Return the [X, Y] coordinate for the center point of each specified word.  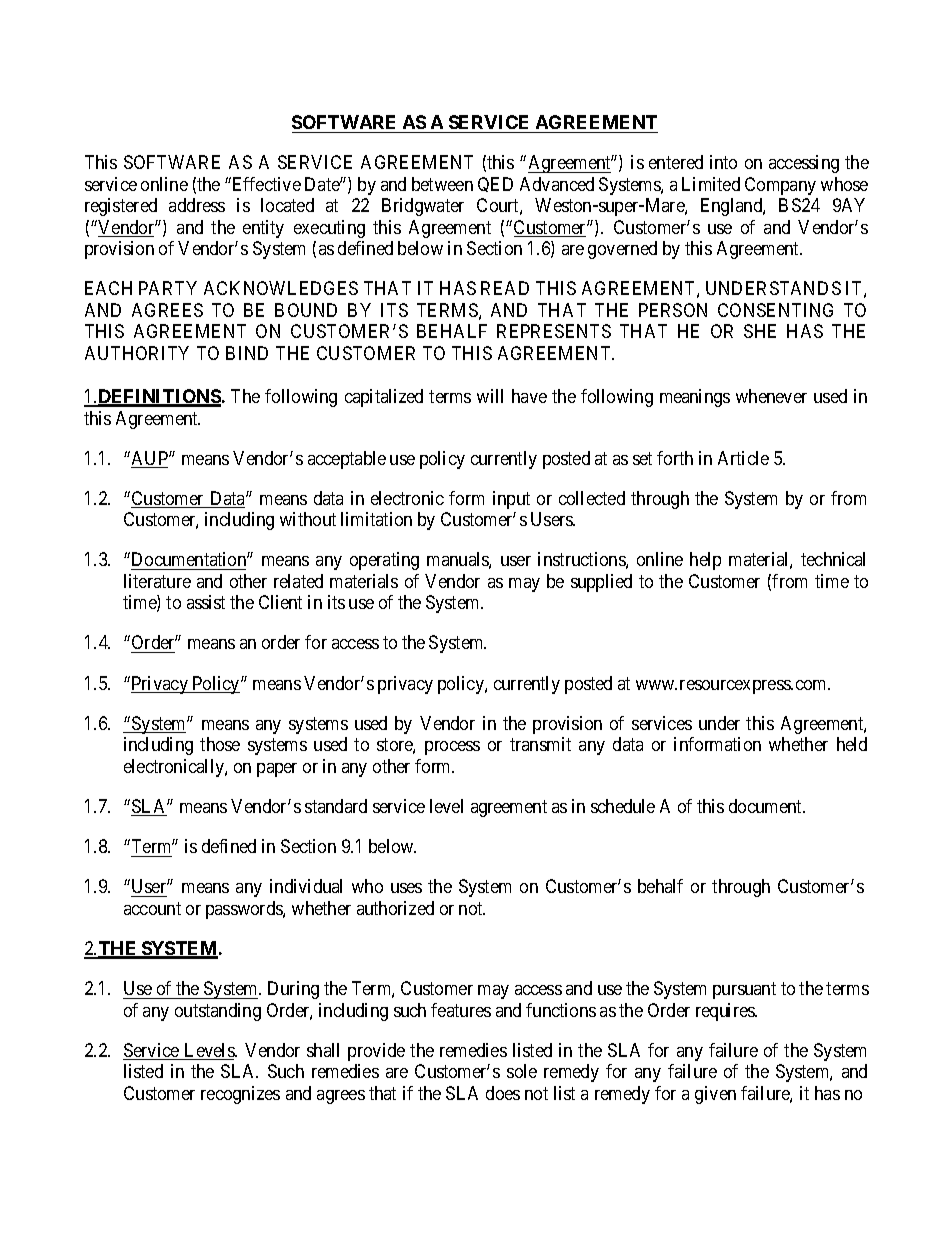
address [197, 205]
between [442, 184]
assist [206, 602]
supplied [601, 583]
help [705, 561]
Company [780, 186]
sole [522, 1071]
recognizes [240, 1095]
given [715, 1095]
